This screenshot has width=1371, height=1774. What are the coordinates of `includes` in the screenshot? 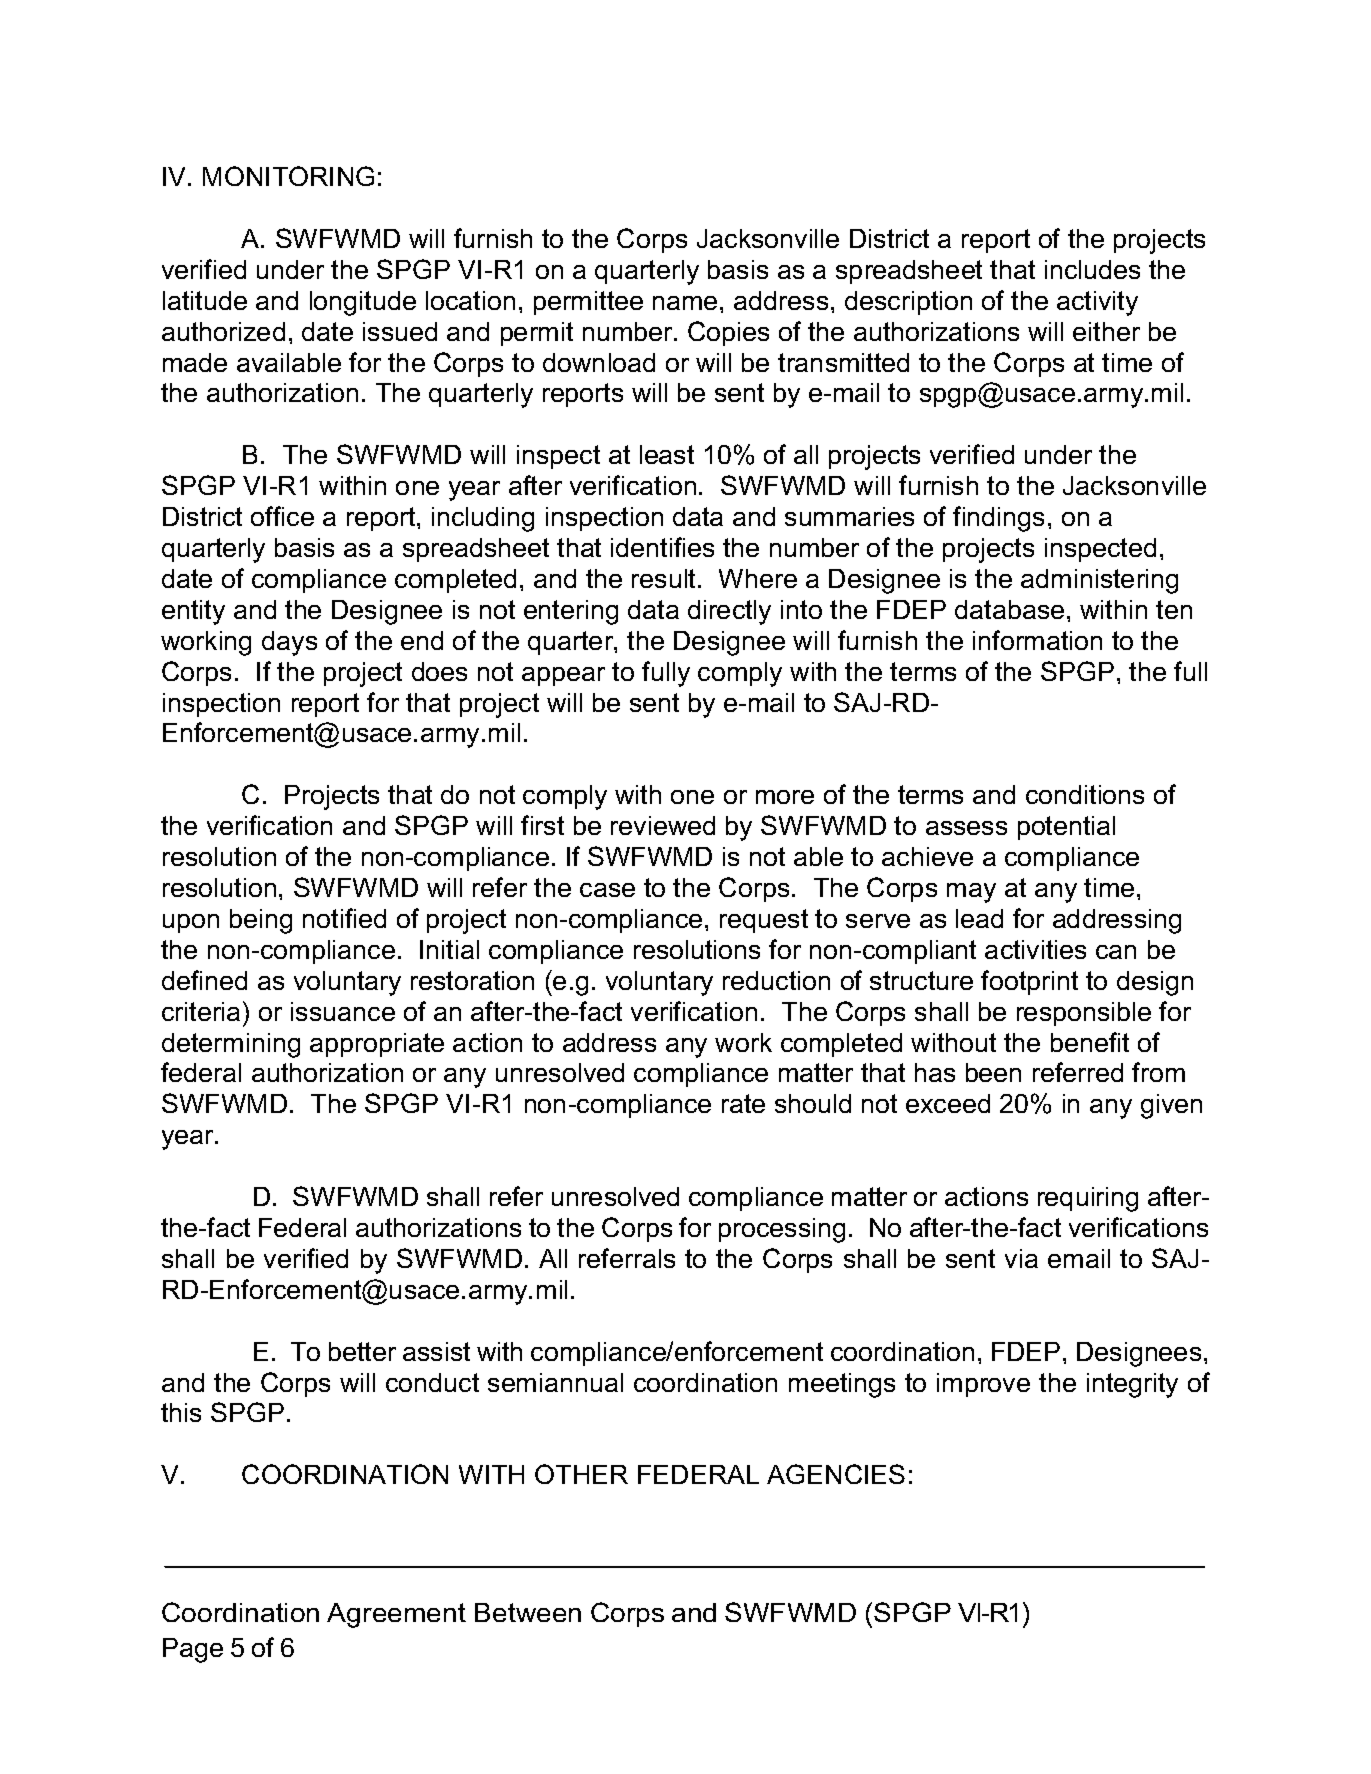 It's located at (1092, 269).
